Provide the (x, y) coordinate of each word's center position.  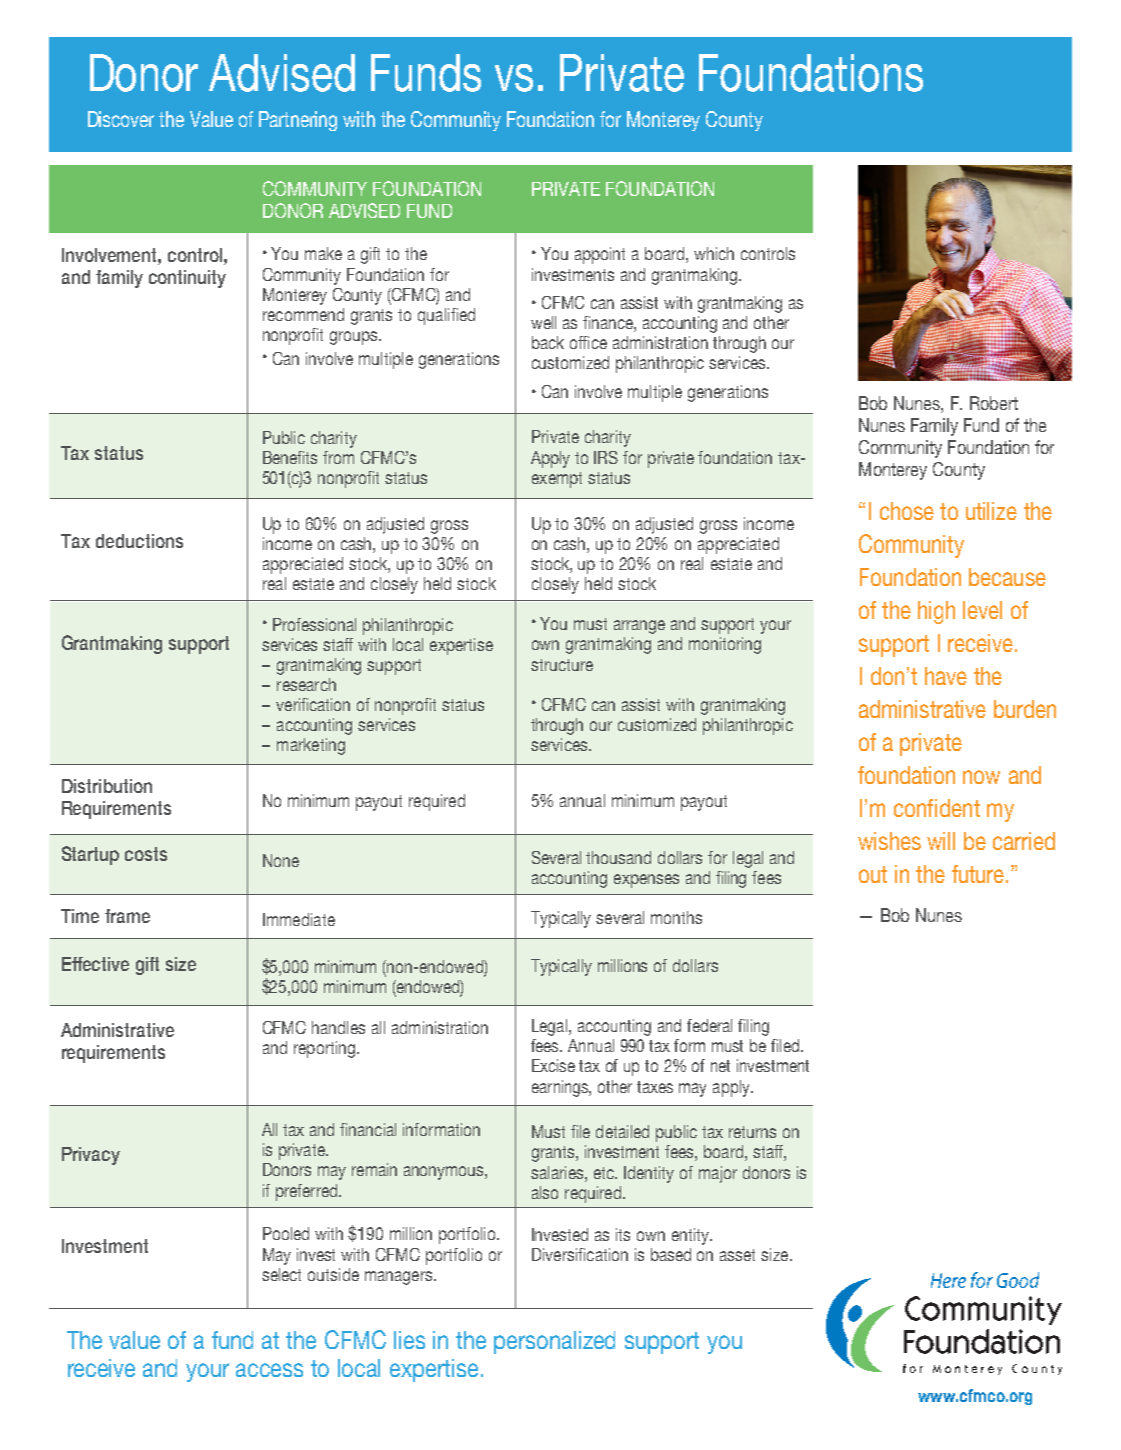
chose (907, 511)
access (269, 1370)
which (714, 253)
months (676, 917)
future (979, 874)
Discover (121, 119)
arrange (639, 627)
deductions (139, 541)
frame (127, 916)
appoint (600, 255)
